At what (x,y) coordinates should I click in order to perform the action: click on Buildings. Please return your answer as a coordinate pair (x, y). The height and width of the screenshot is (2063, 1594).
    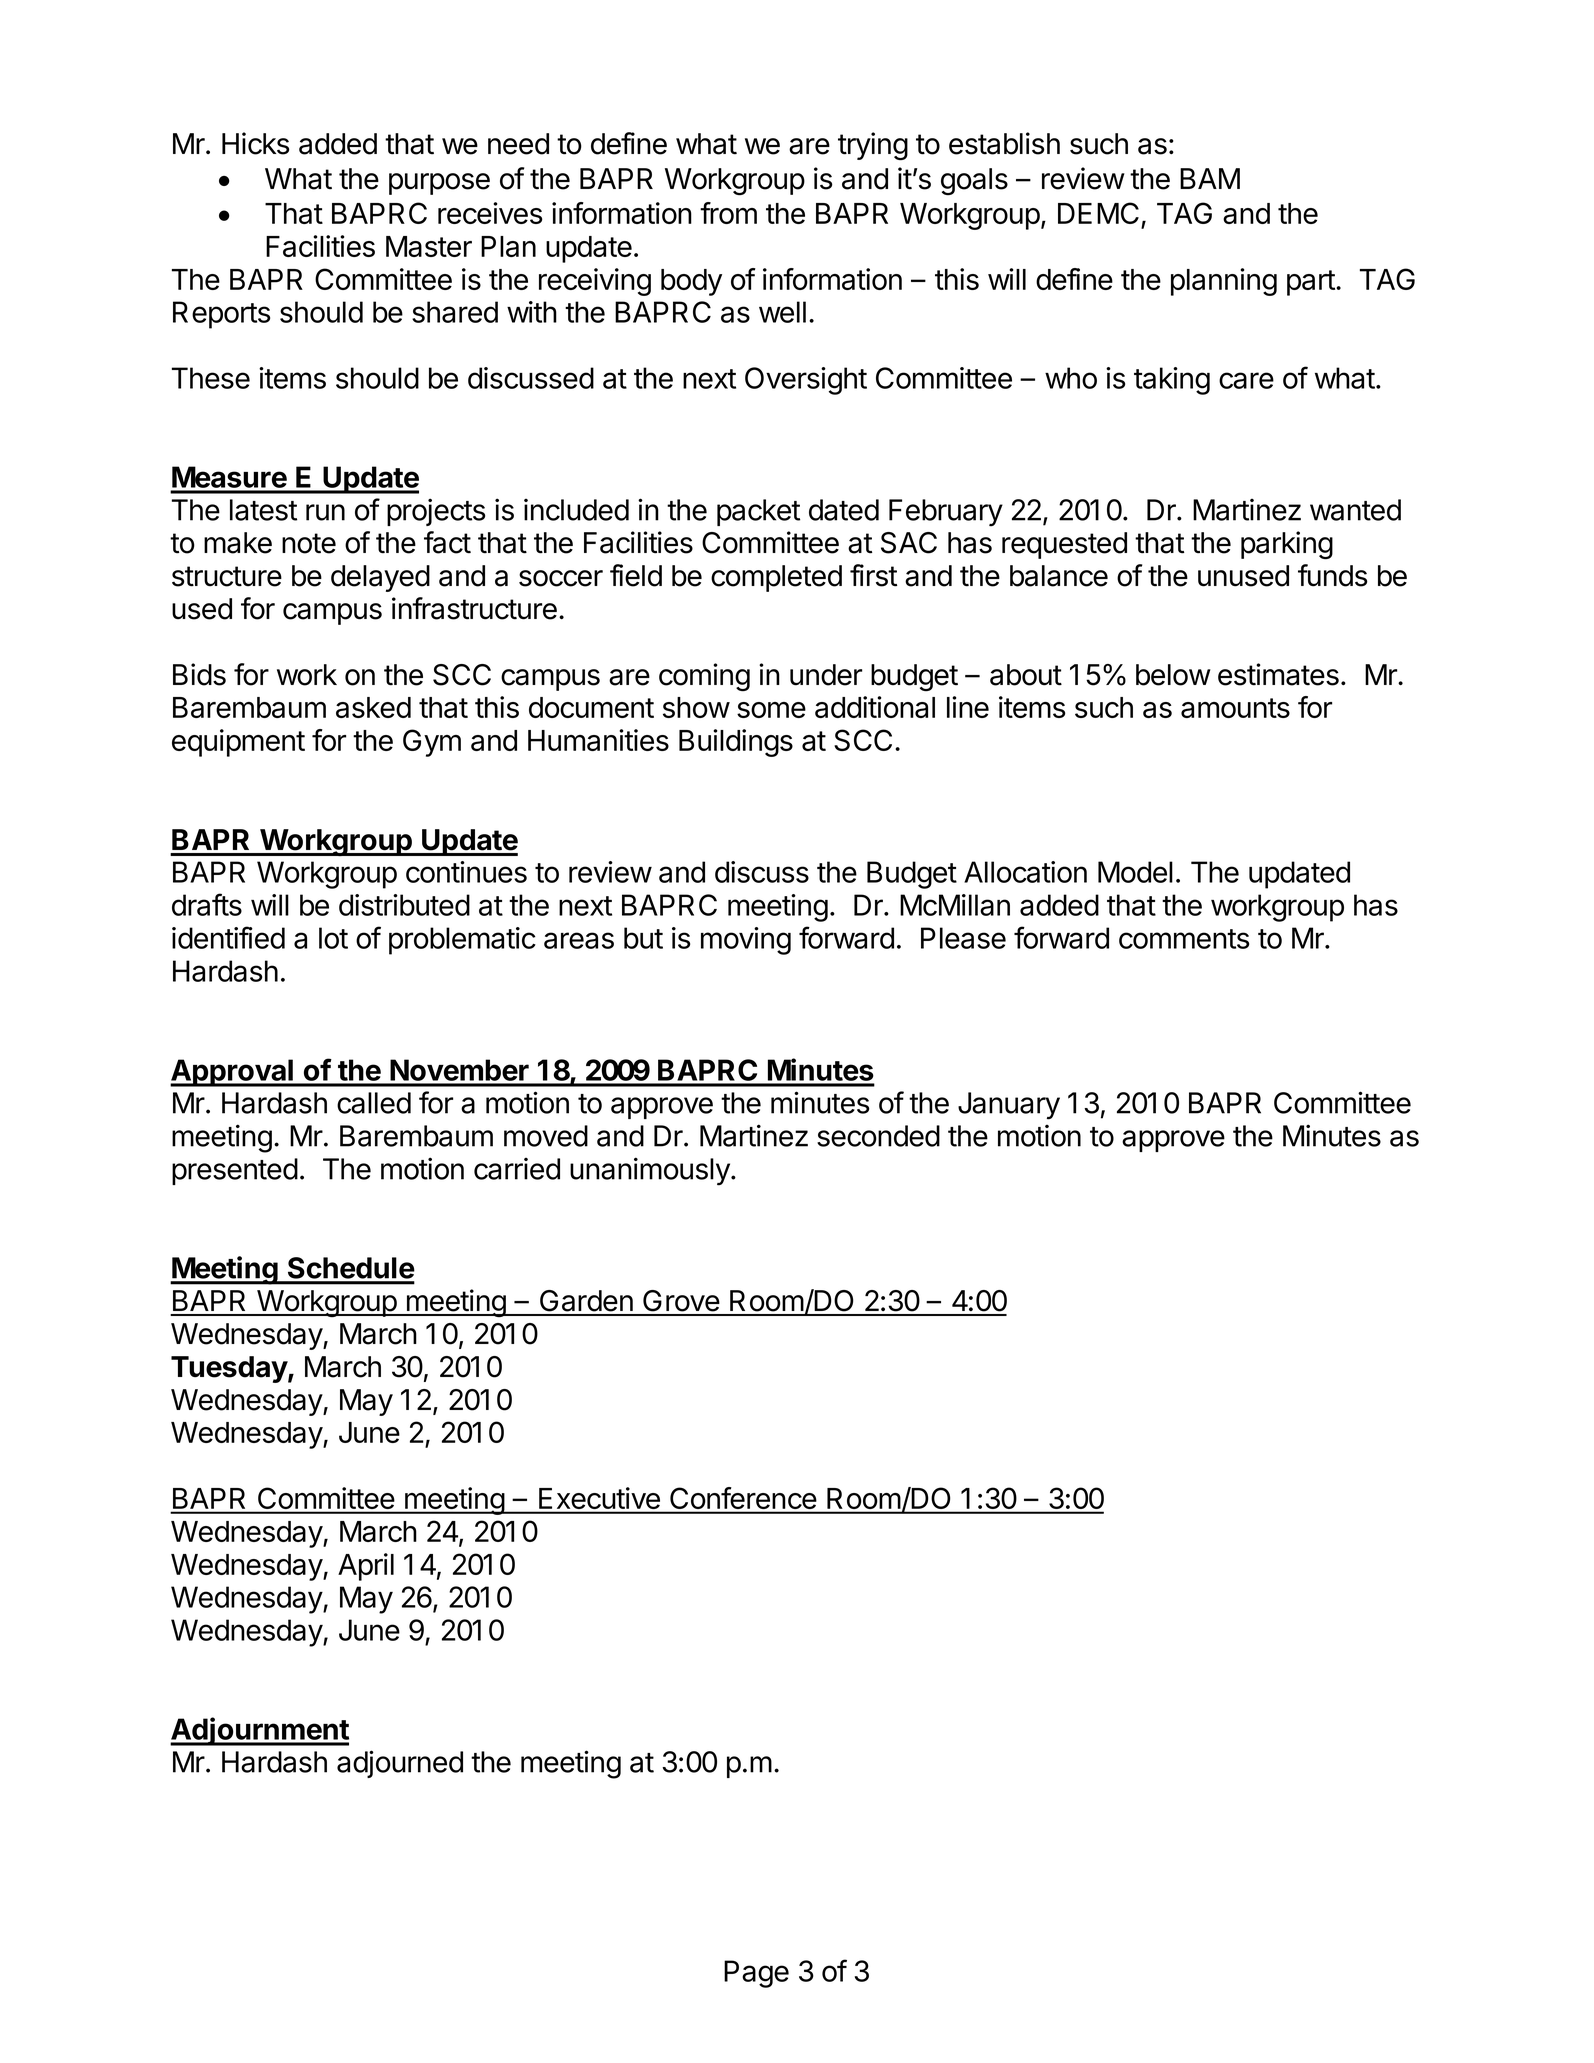
    Looking at the image, I should click on (736, 743).
